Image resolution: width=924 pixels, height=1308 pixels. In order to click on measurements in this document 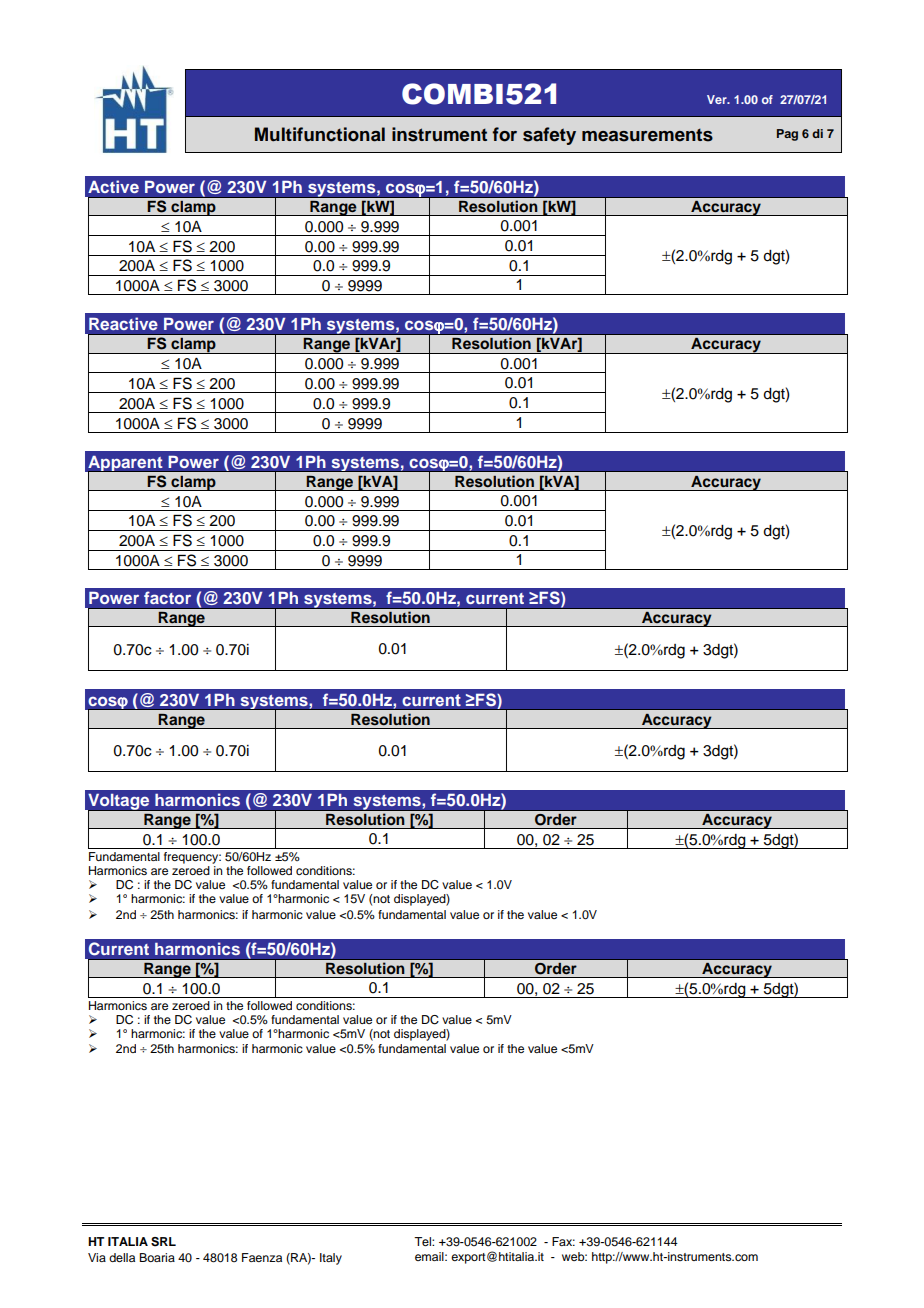, I will do `click(647, 135)`.
